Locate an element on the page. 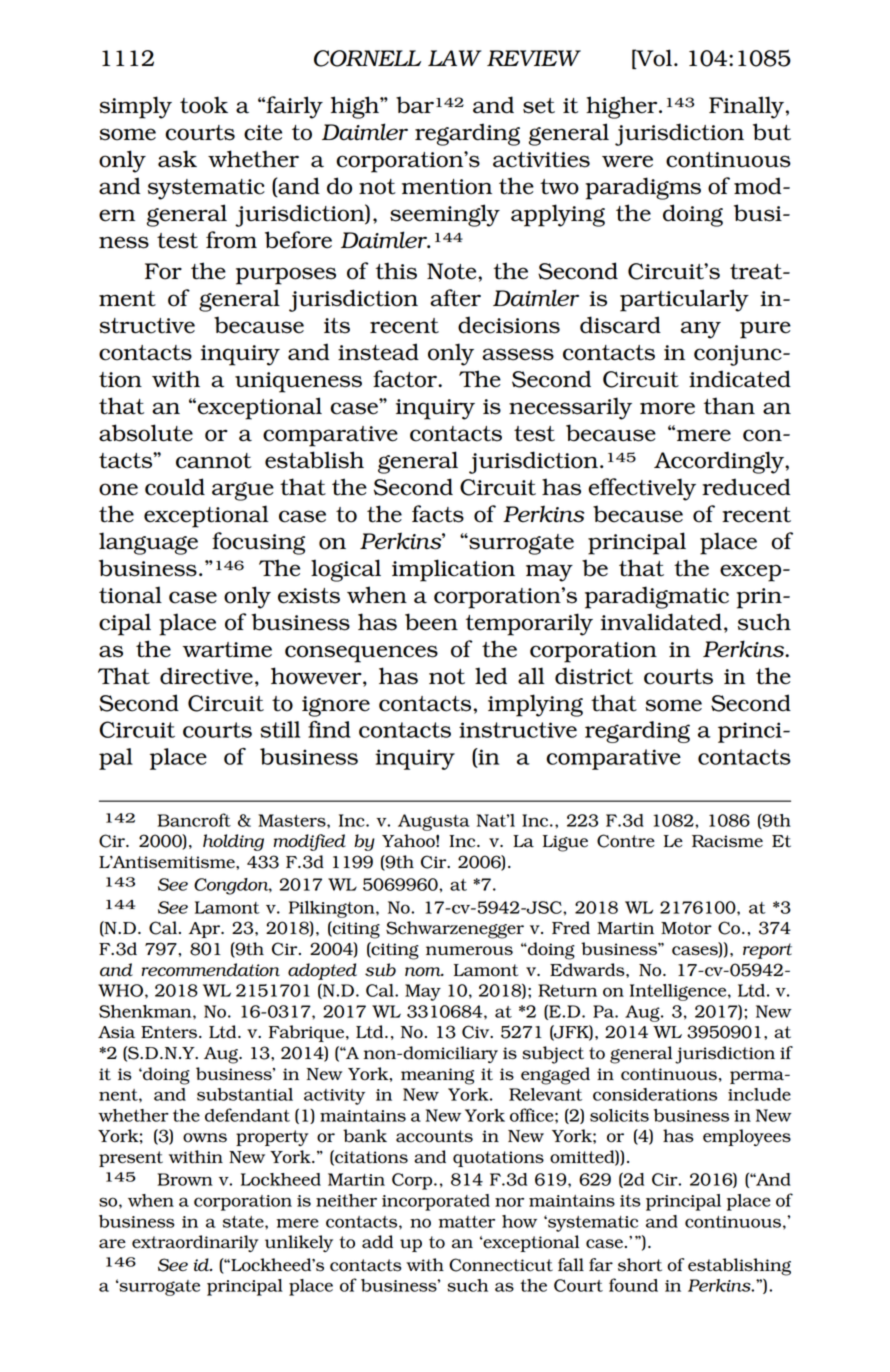 The width and height of the document is (890, 1372). but is located at coordinates (772, 132).
